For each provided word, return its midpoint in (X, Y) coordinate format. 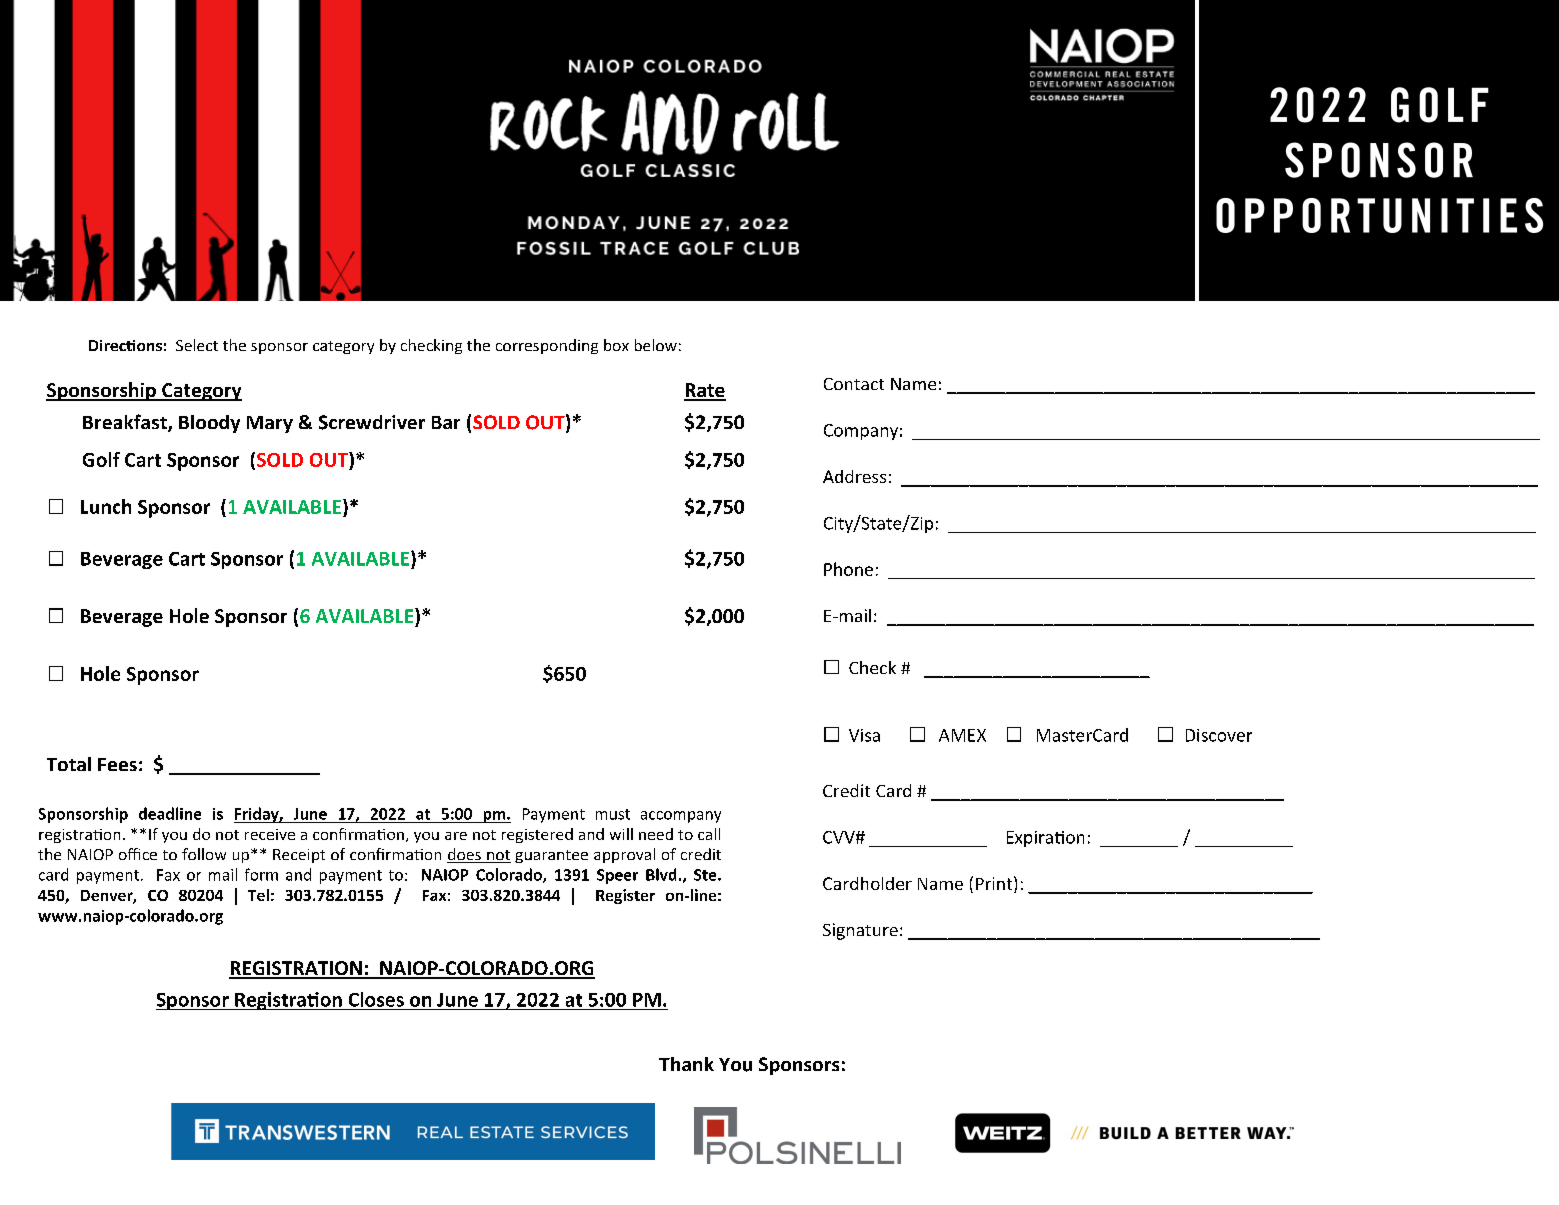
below (656, 345)
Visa (864, 735)
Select (197, 345)
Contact (854, 384)
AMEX (962, 735)
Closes (376, 999)
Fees (117, 764)
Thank (686, 1064)
